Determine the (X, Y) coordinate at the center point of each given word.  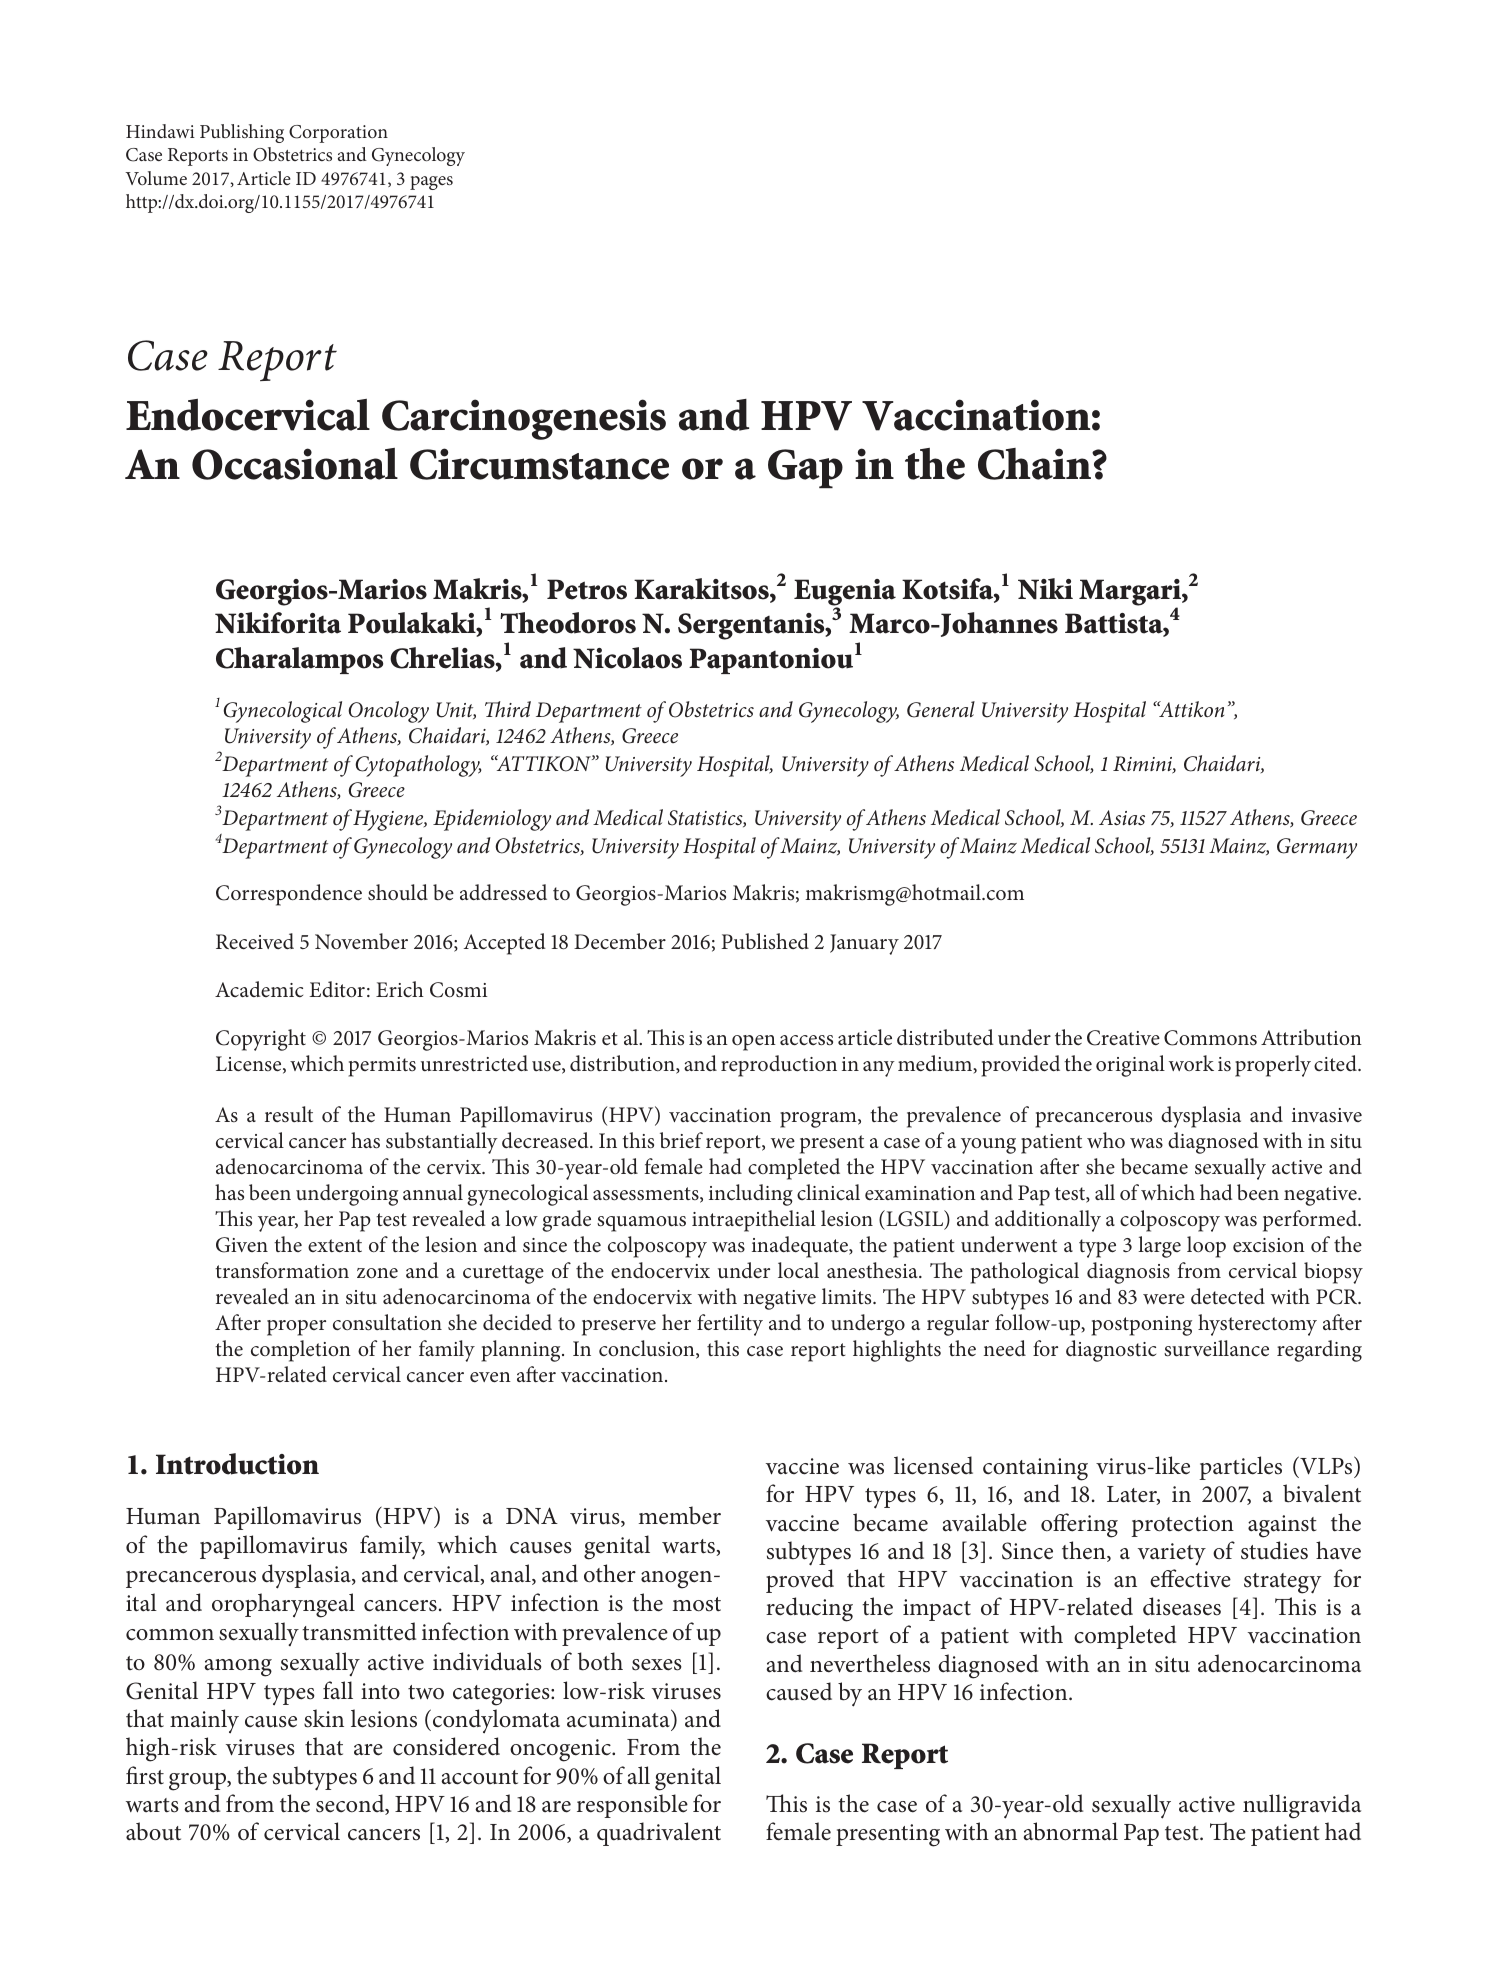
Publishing (242, 133)
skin (324, 1718)
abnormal (1070, 1831)
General (941, 709)
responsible (632, 1806)
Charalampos (299, 660)
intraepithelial (754, 1221)
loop (1206, 1247)
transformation (282, 1270)
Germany (1317, 848)
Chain (1035, 464)
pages (431, 183)
